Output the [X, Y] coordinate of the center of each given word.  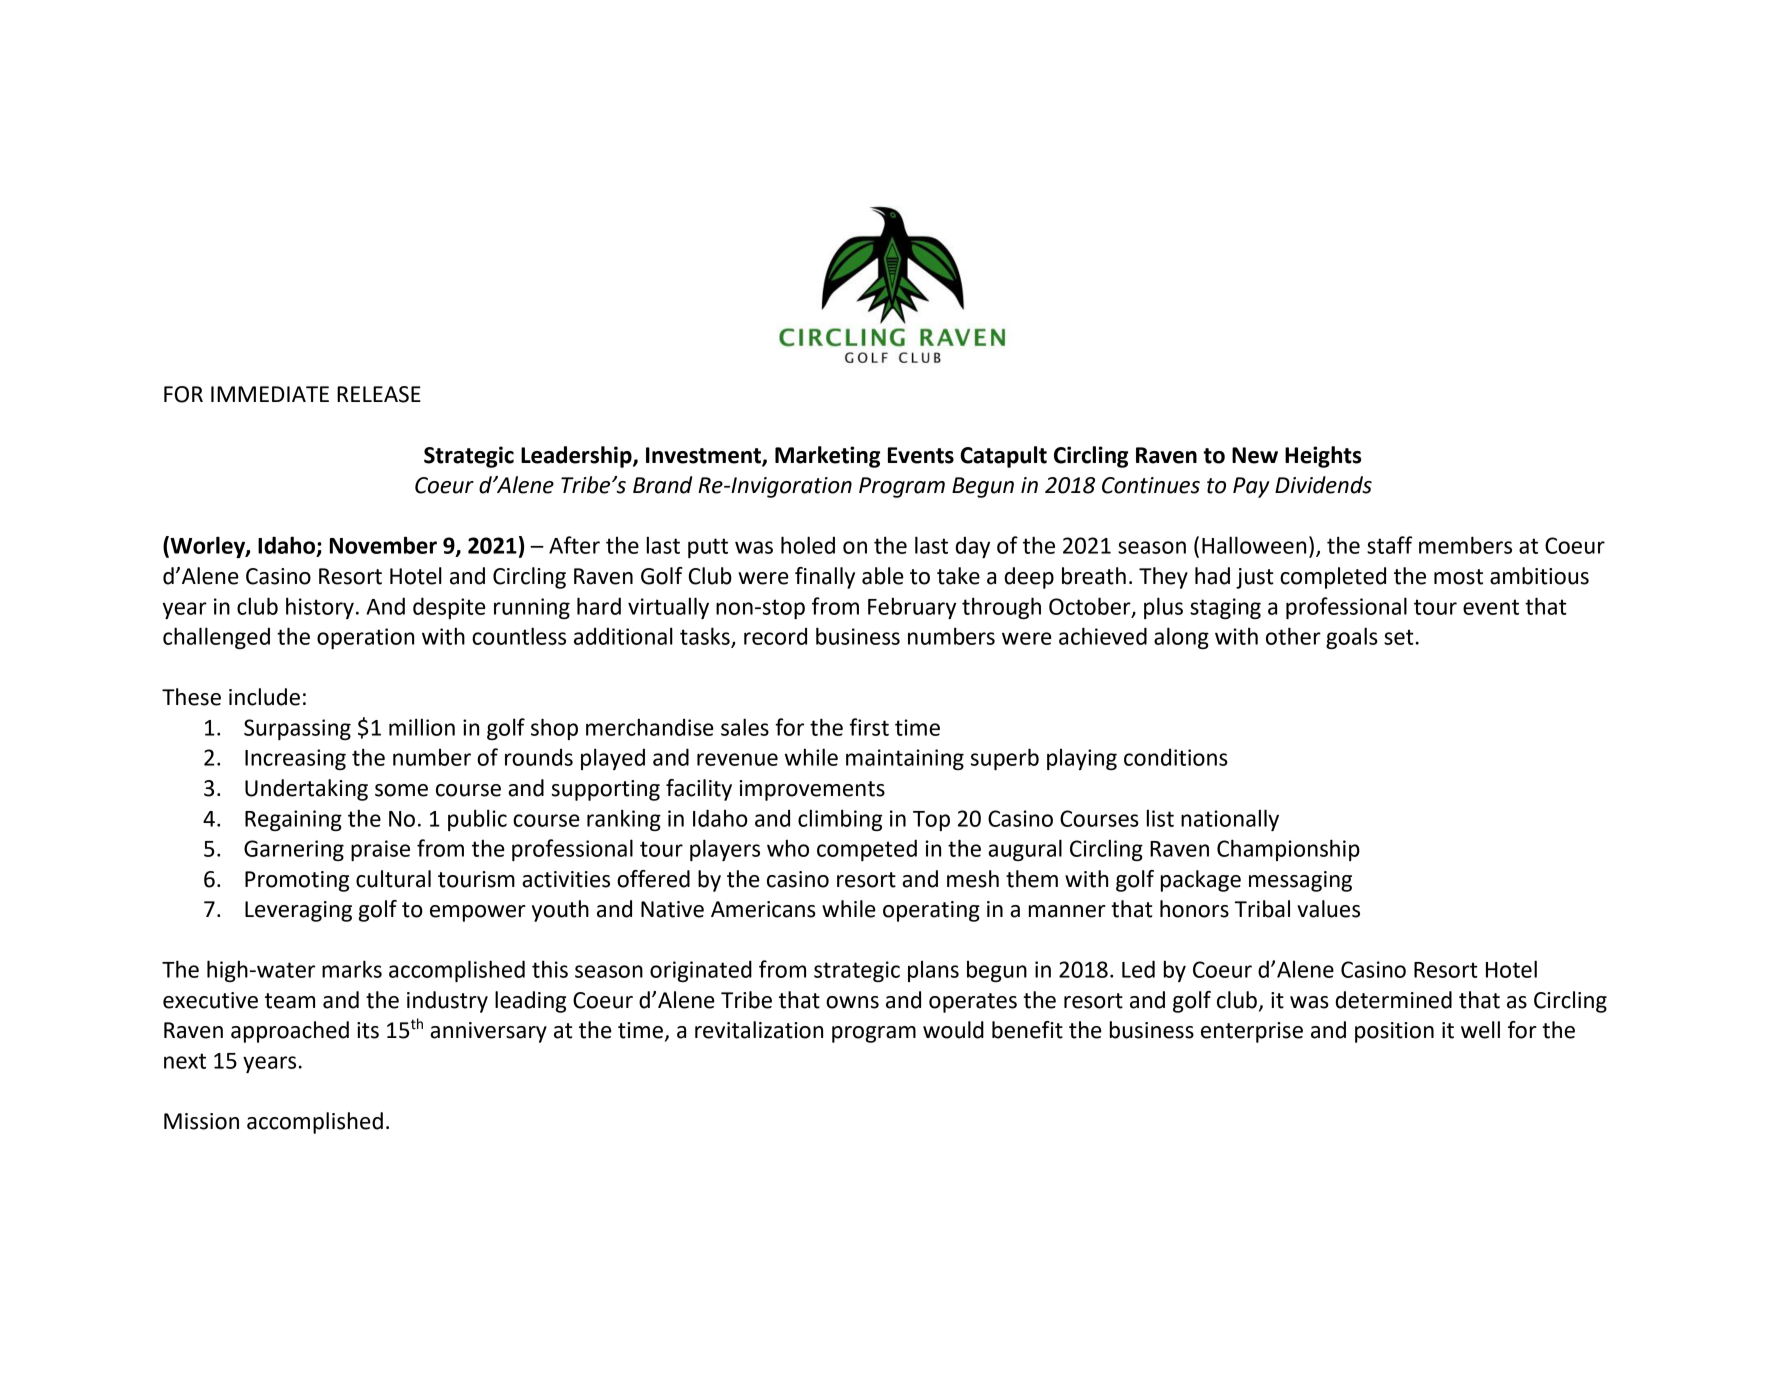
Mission [201, 1121]
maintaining [905, 759]
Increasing [295, 759]
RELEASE [379, 394]
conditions [1176, 757]
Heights [1323, 457]
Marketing [827, 457]
